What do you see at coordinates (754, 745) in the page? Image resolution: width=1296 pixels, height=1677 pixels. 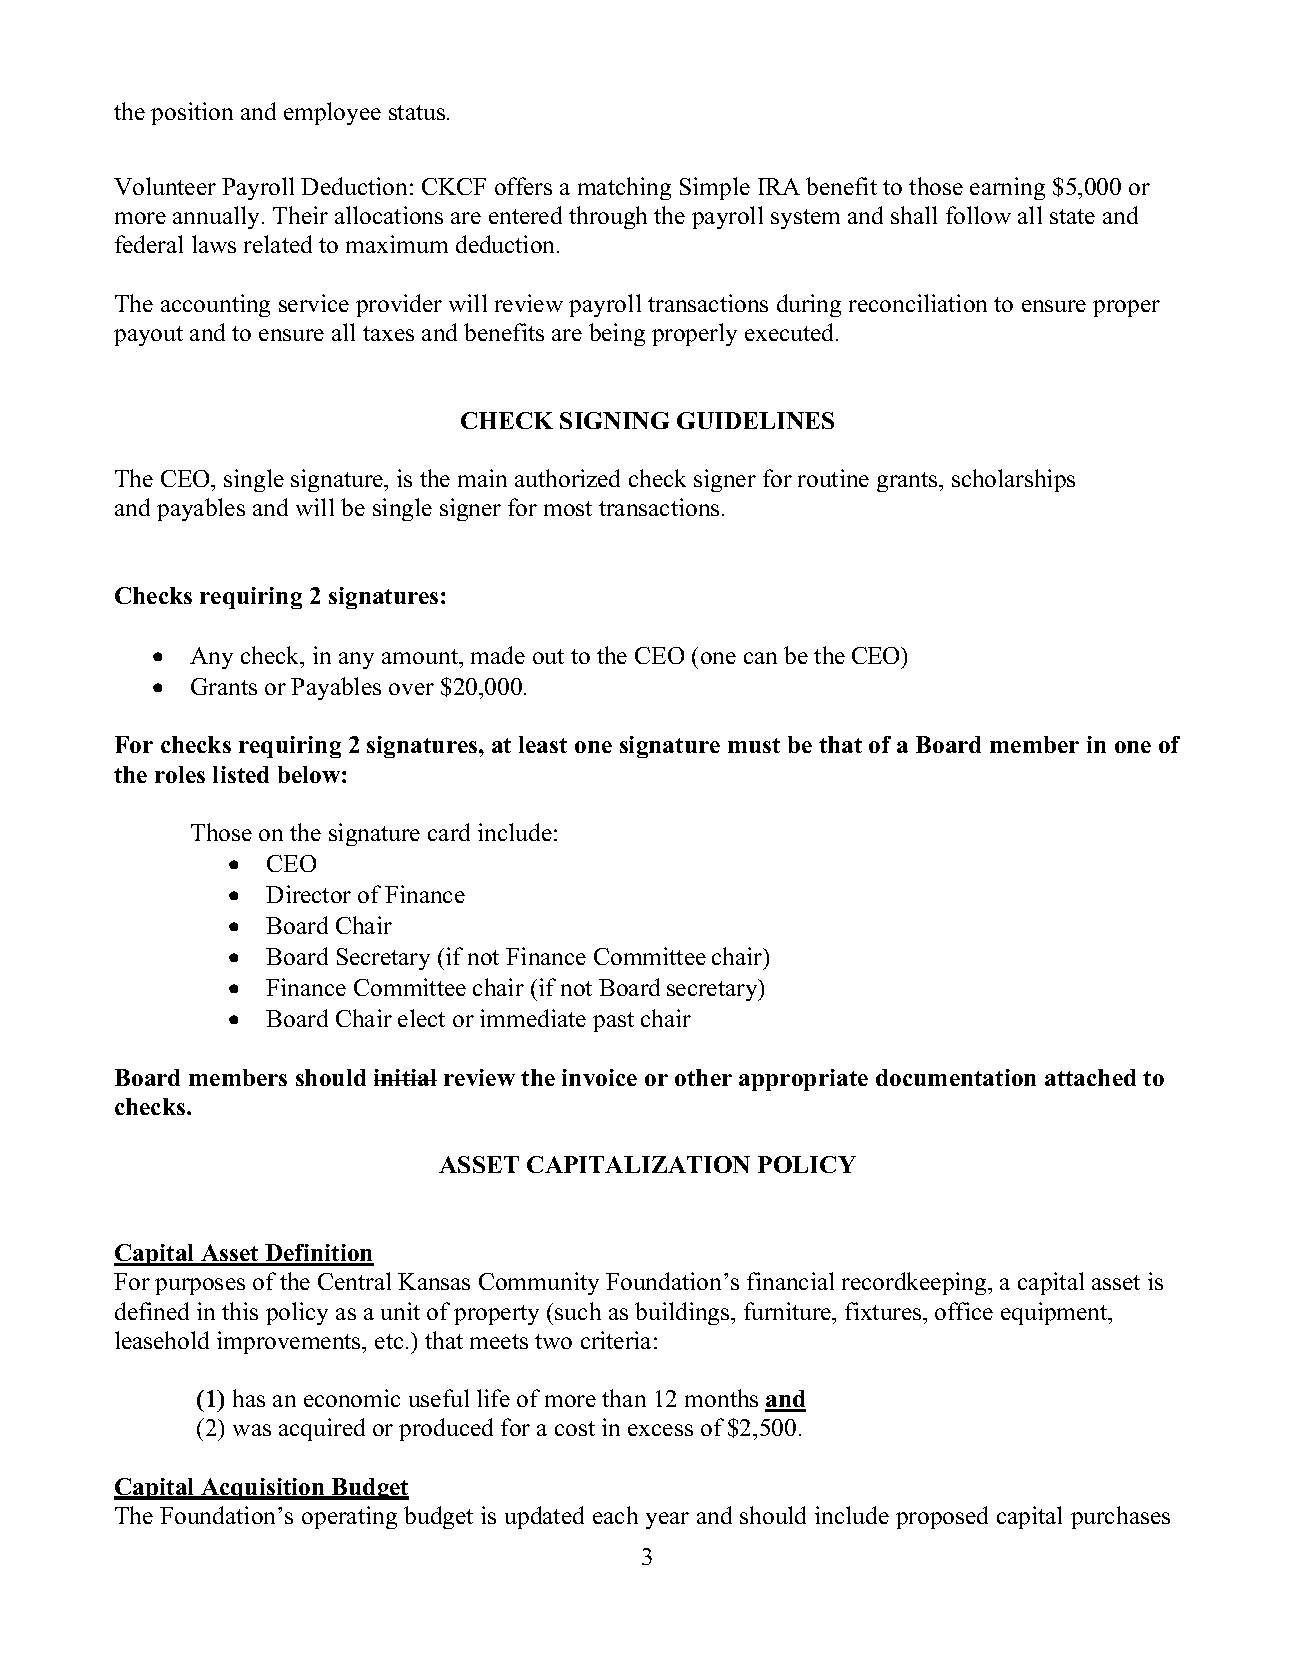 I see `must` at bounding box center [754, 745].
